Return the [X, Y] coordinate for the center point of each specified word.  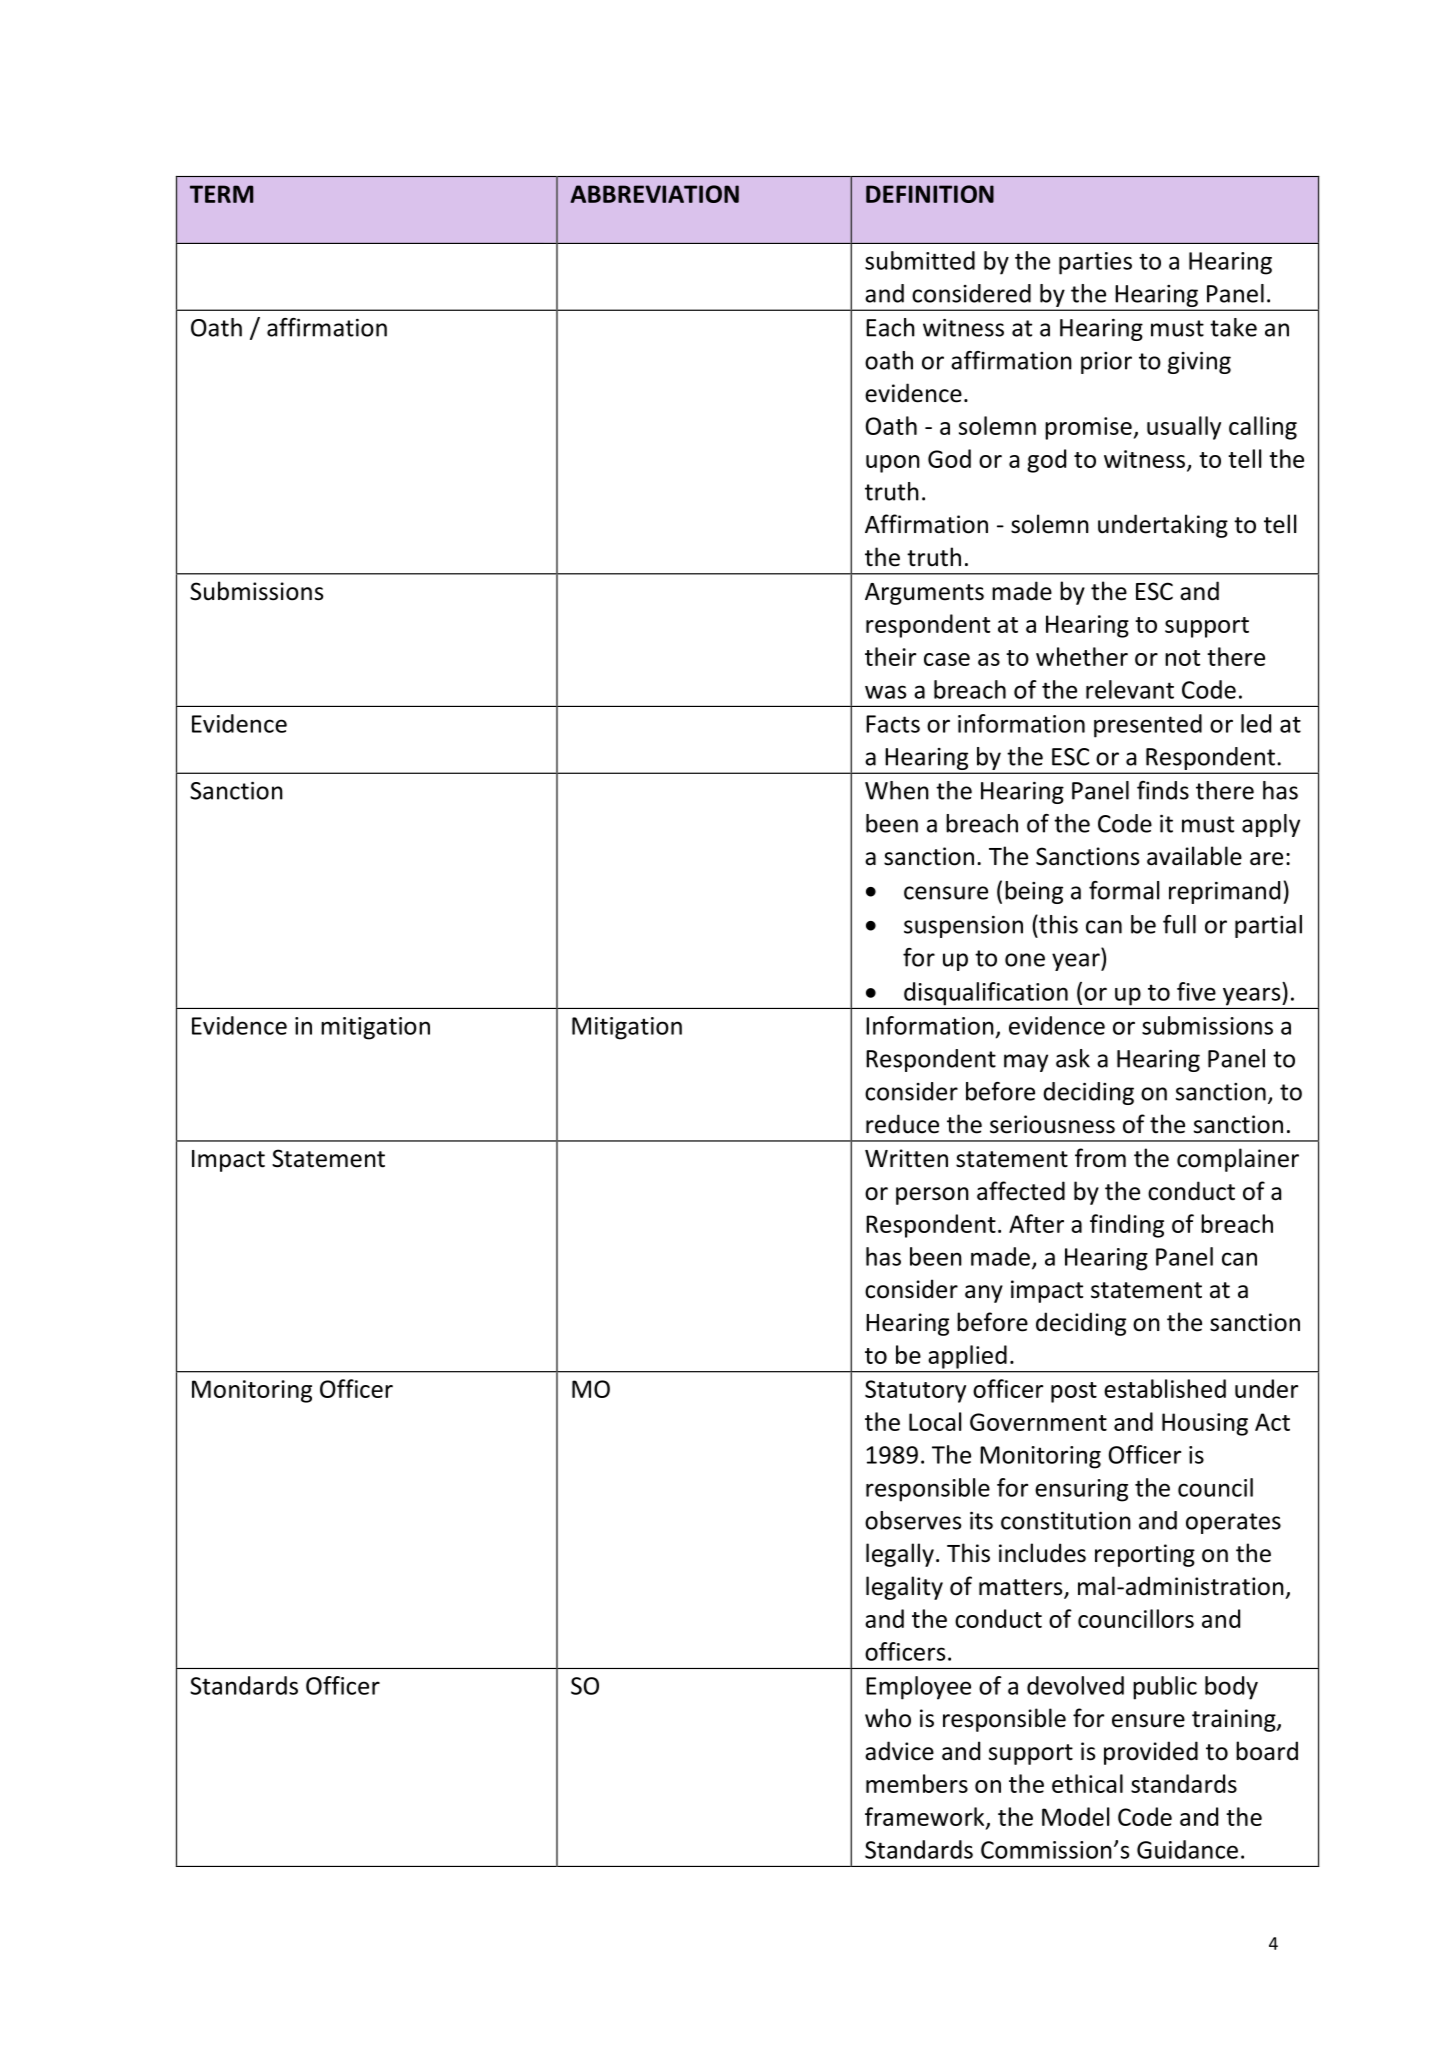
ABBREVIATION [654, 194]
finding [1127, 1226]
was [885, 692]
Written [906, 1158]
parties [1095, 263]
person [932, 1196]
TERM [221, 194]
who [888, 1718]
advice [899, 1751]
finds [1163, 790]
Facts [893, 724]
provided [1151, 1753]
